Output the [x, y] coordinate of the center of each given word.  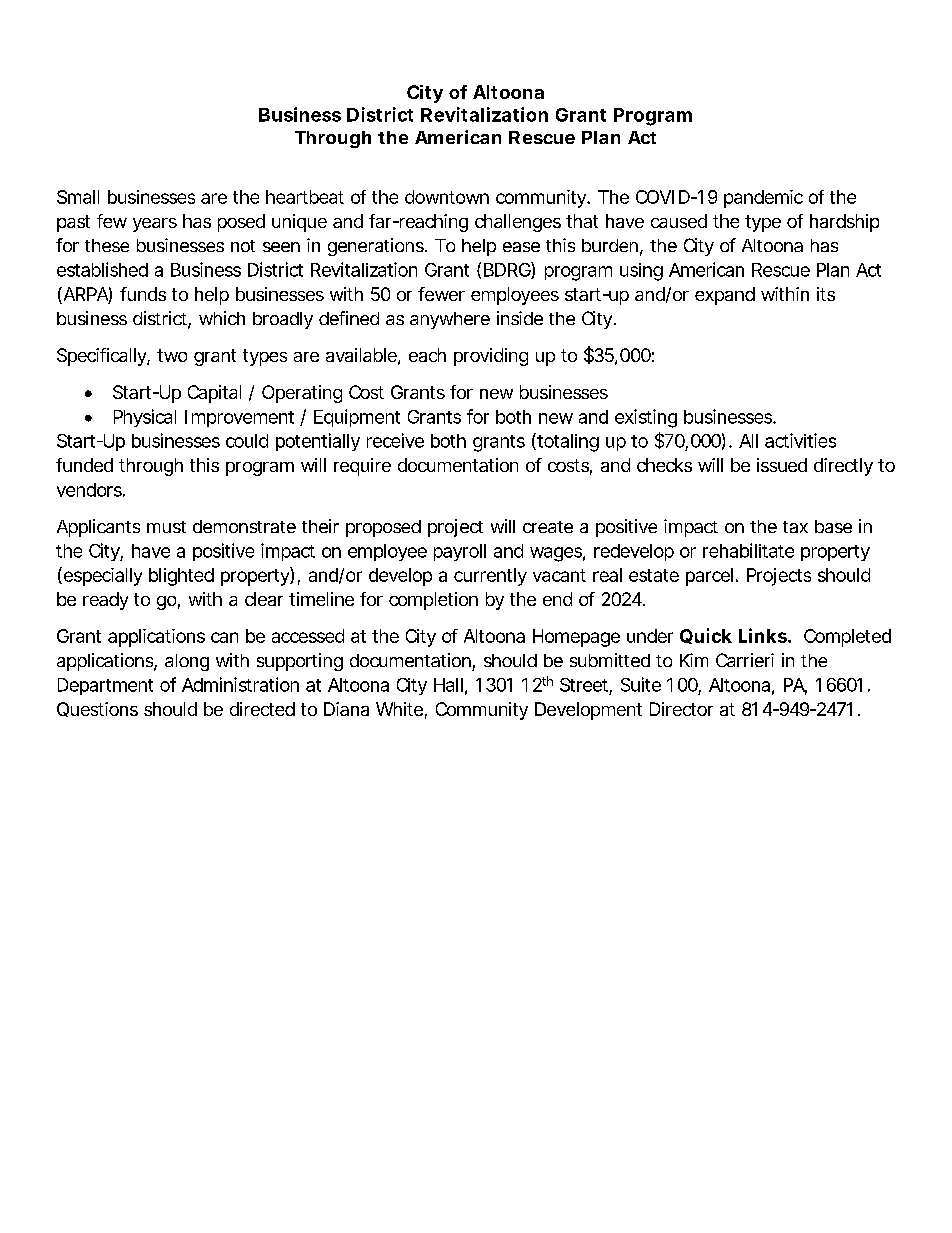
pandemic [763, 199]
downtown [447, 197]
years [155, 225]
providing [491, 357]
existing [646, 418]
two [172, 355]
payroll [460, 552]
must [166, 527]
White [399, 709]
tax [795, 527]
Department [105, 686]
